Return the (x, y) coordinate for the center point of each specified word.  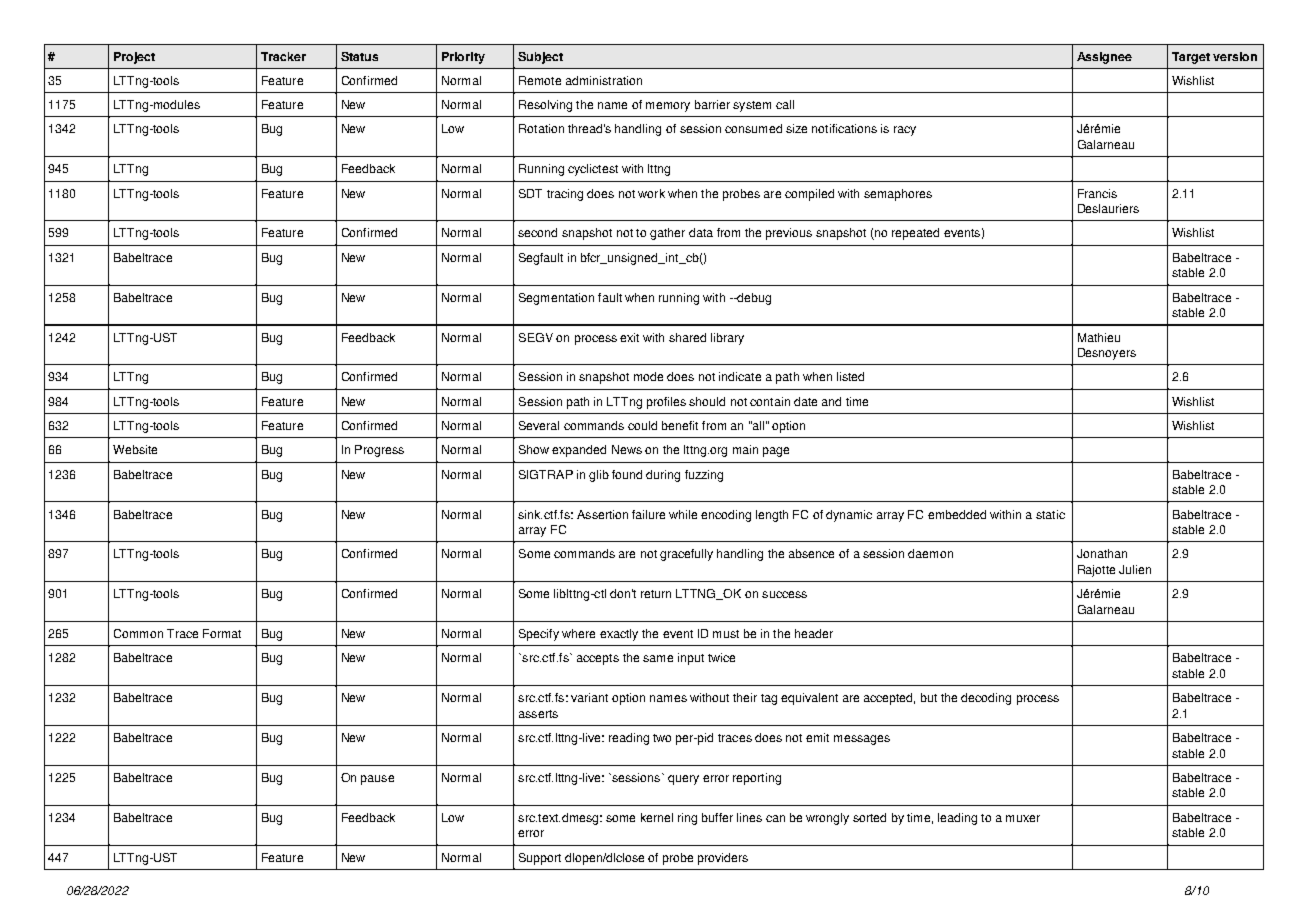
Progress (379, 451)
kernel (657, 817)
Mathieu (1099, 337)
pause (377, 780)
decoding (986, 699)
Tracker (283, 56)
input (691, 659)
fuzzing (704, 476)
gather (667, 234)
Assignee (1104, 58)
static (1050, 514)
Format (222, 633)
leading (957, 819)
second (537, 232)
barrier (712, 104)
